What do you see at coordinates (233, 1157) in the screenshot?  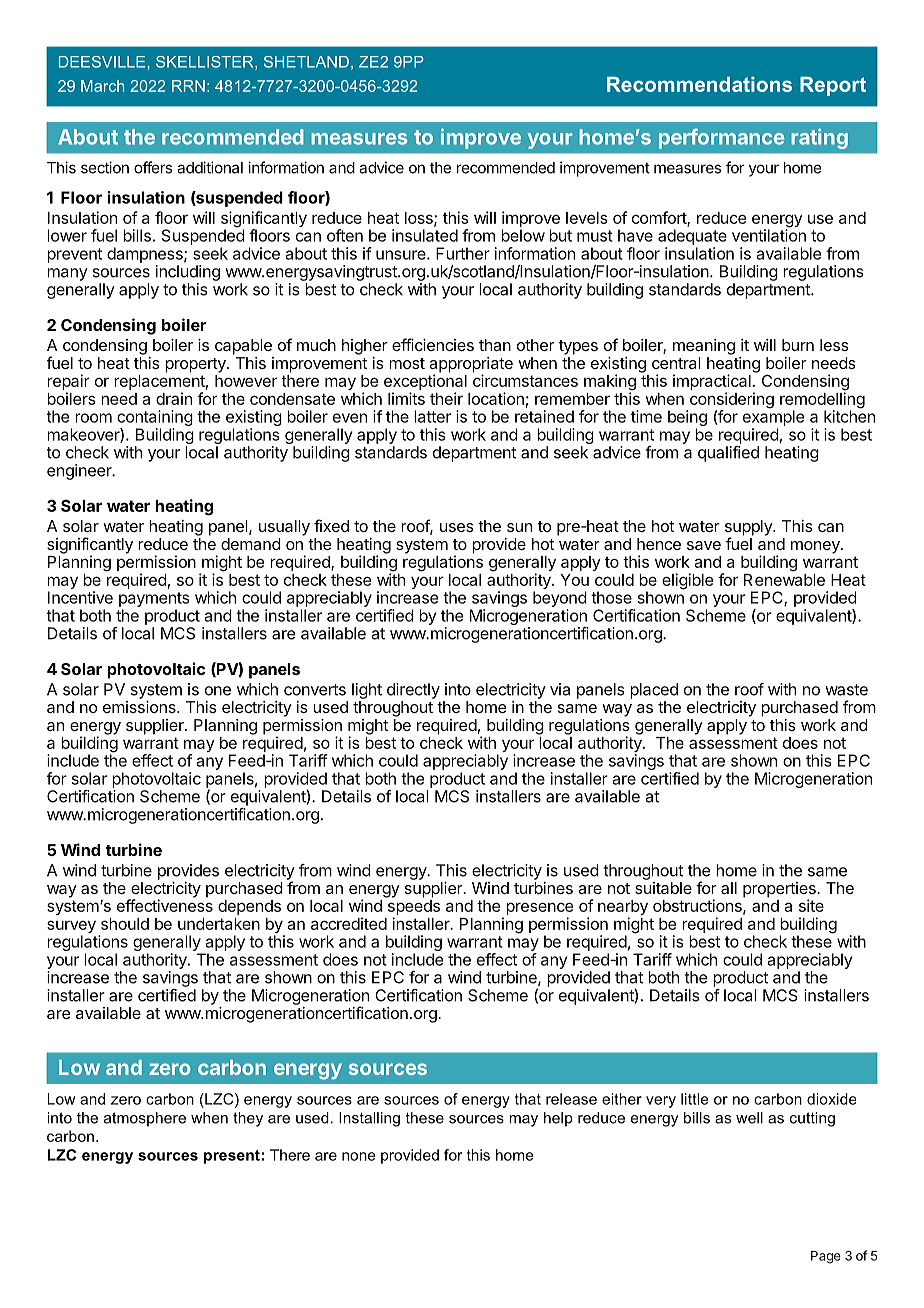 I see `present` at bounding box center [233, 1157].
